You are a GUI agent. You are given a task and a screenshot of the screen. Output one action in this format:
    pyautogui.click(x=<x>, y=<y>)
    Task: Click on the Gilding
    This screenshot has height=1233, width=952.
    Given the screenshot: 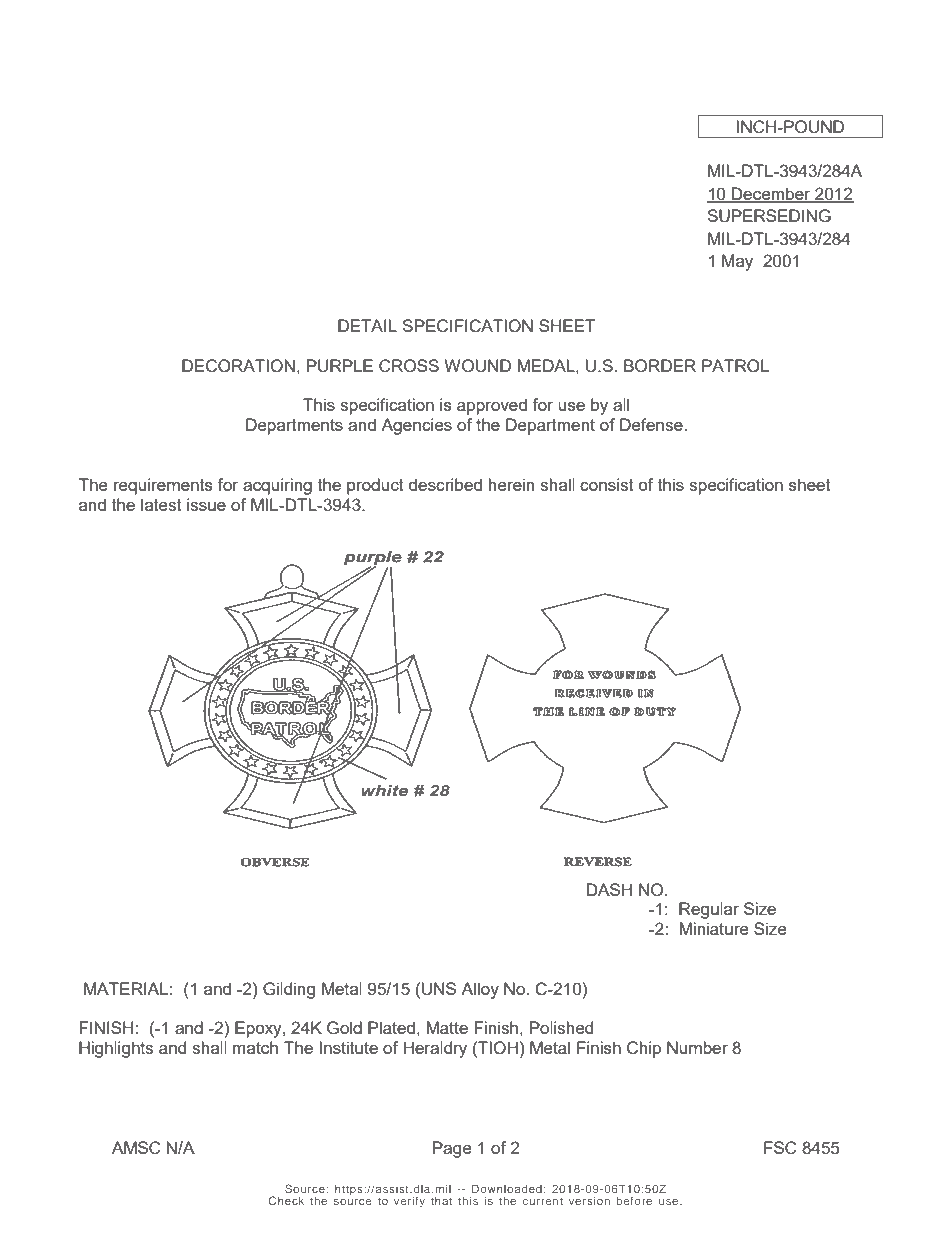 What is the action you would take?
    pyautogui.click(x=289, y=990)
